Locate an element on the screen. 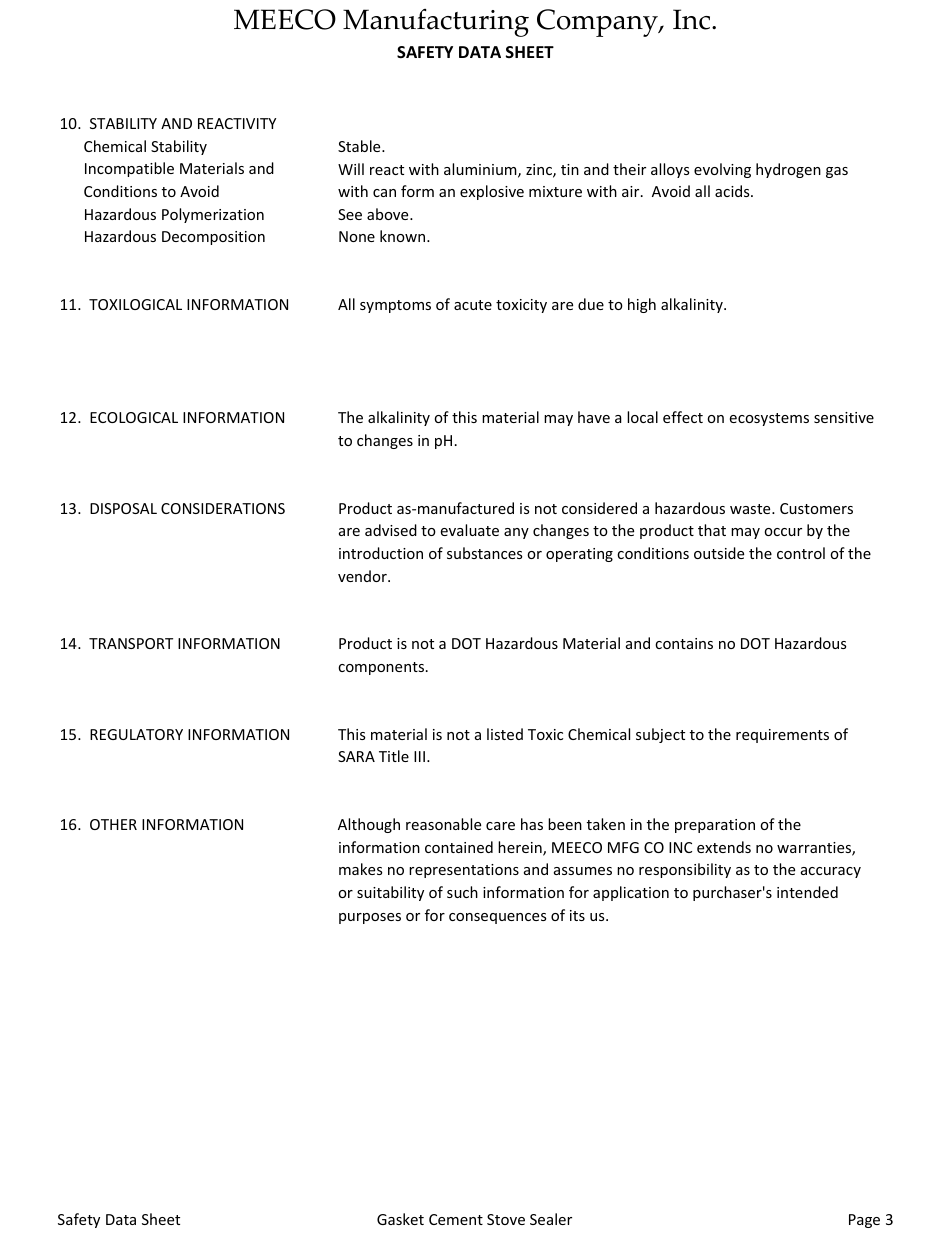 The width and height of the screenshot is (952, 1233). hydrogen is located at coordinates (788, 170).
